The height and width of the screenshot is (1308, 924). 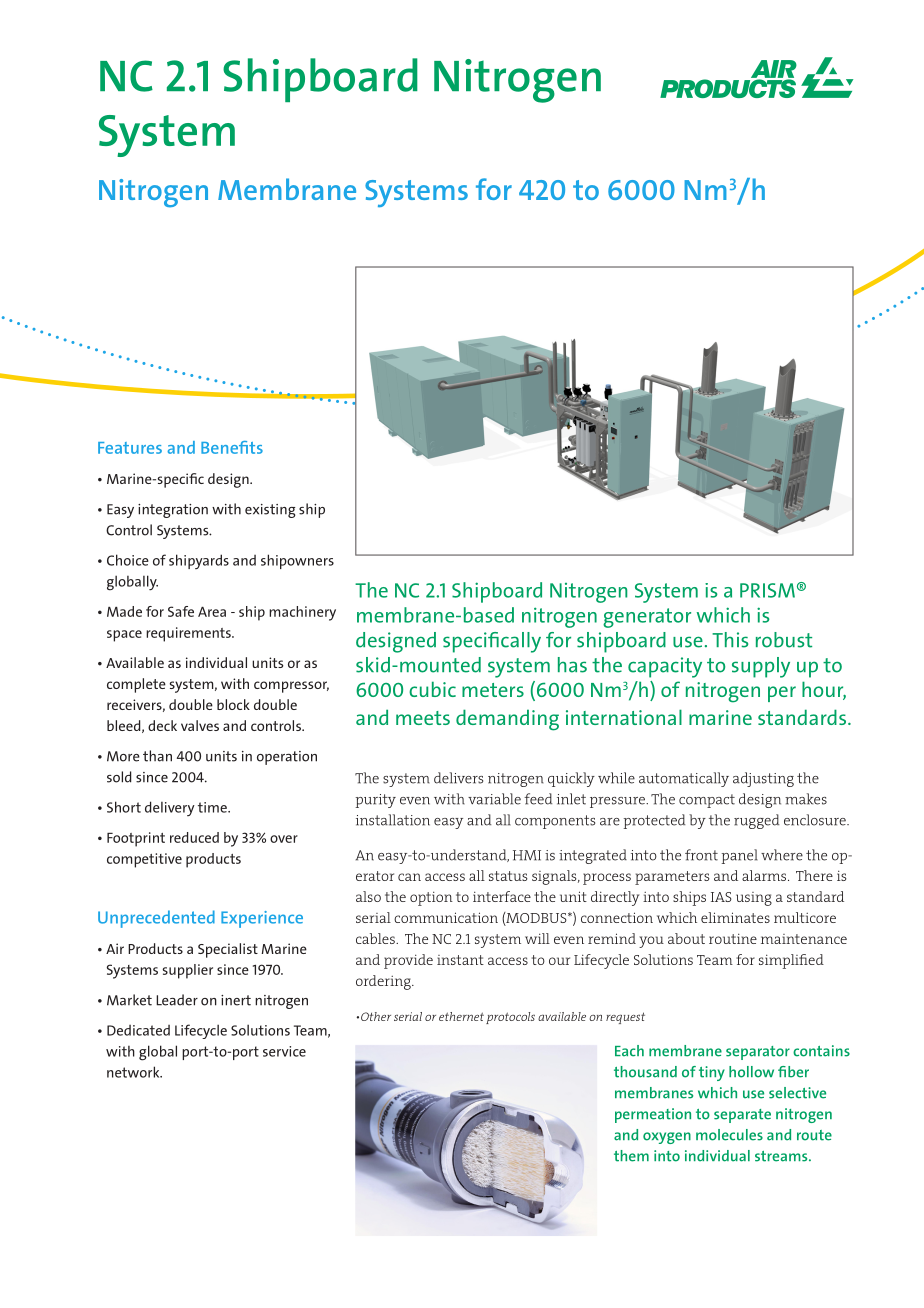 I want to click on cubic, so click(x=432, y=689).
